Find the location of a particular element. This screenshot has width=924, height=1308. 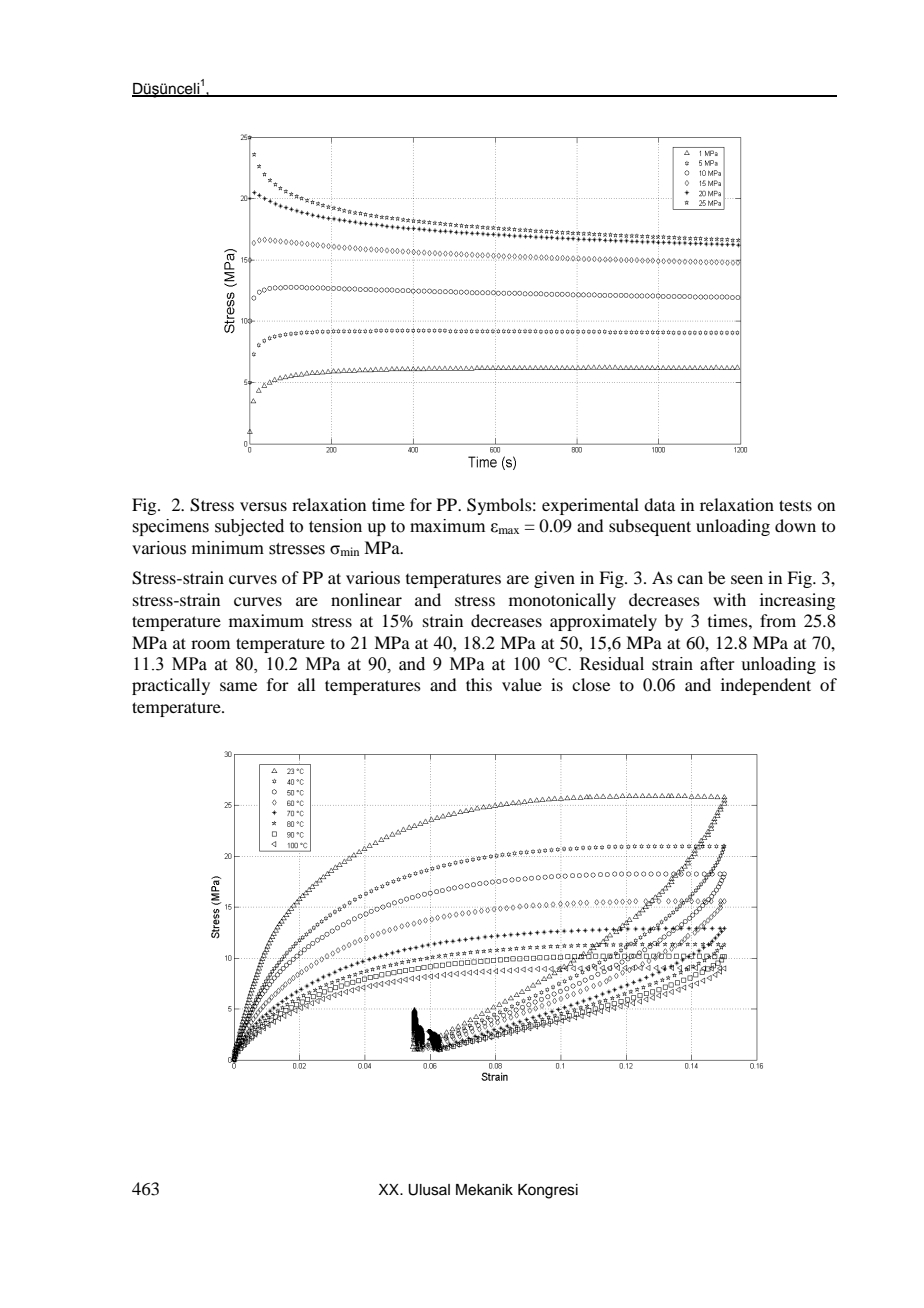

close is located at coordinates (591, 684).
